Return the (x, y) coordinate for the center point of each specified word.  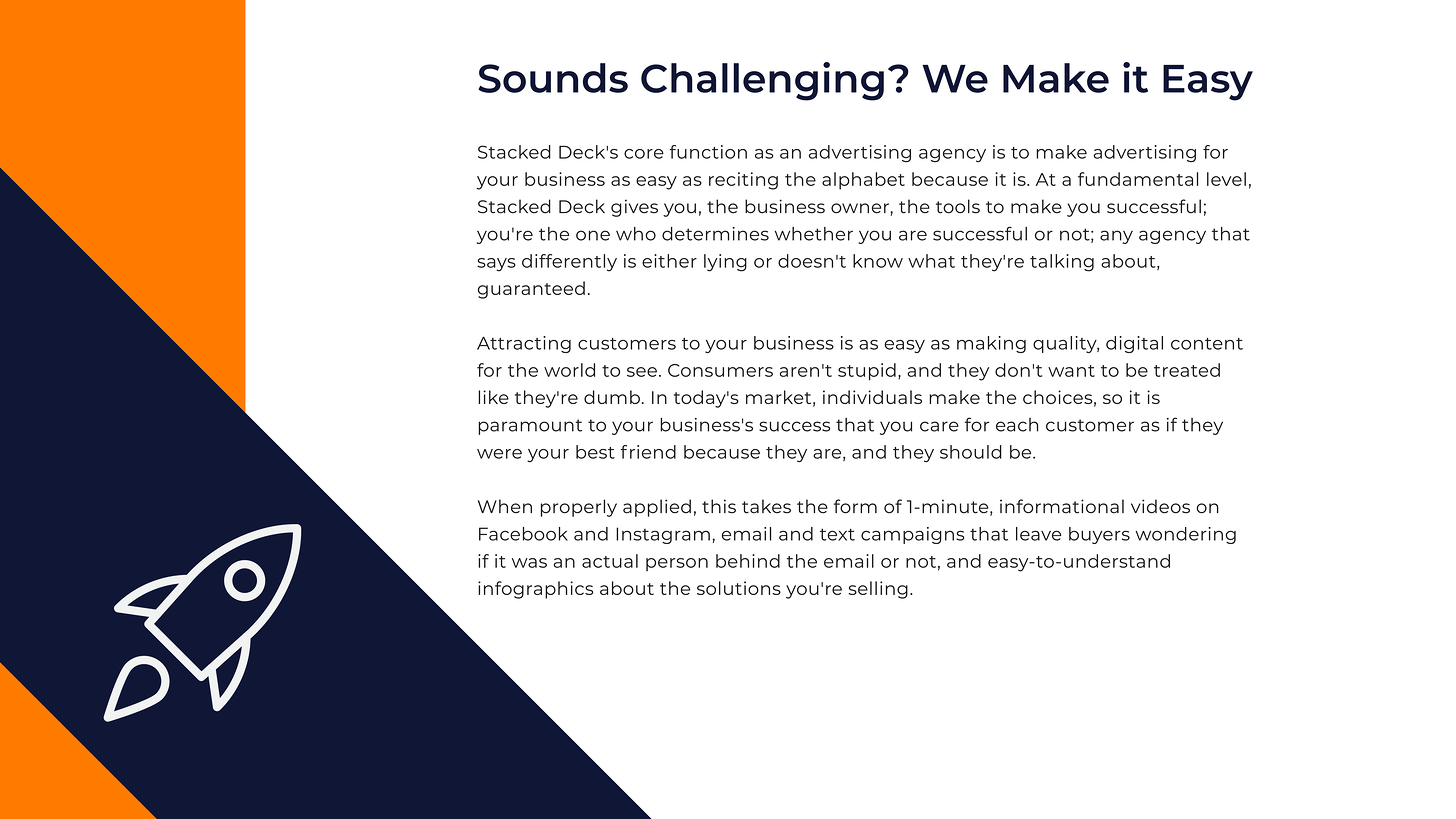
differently (569, 263)
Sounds (553, 78)
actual (610, 561)
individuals (872, 397)
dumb (612, 397)
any (1116, 237)
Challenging (762, 81)
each (1017, 425)
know (878, 261)
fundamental (1138, 179)
